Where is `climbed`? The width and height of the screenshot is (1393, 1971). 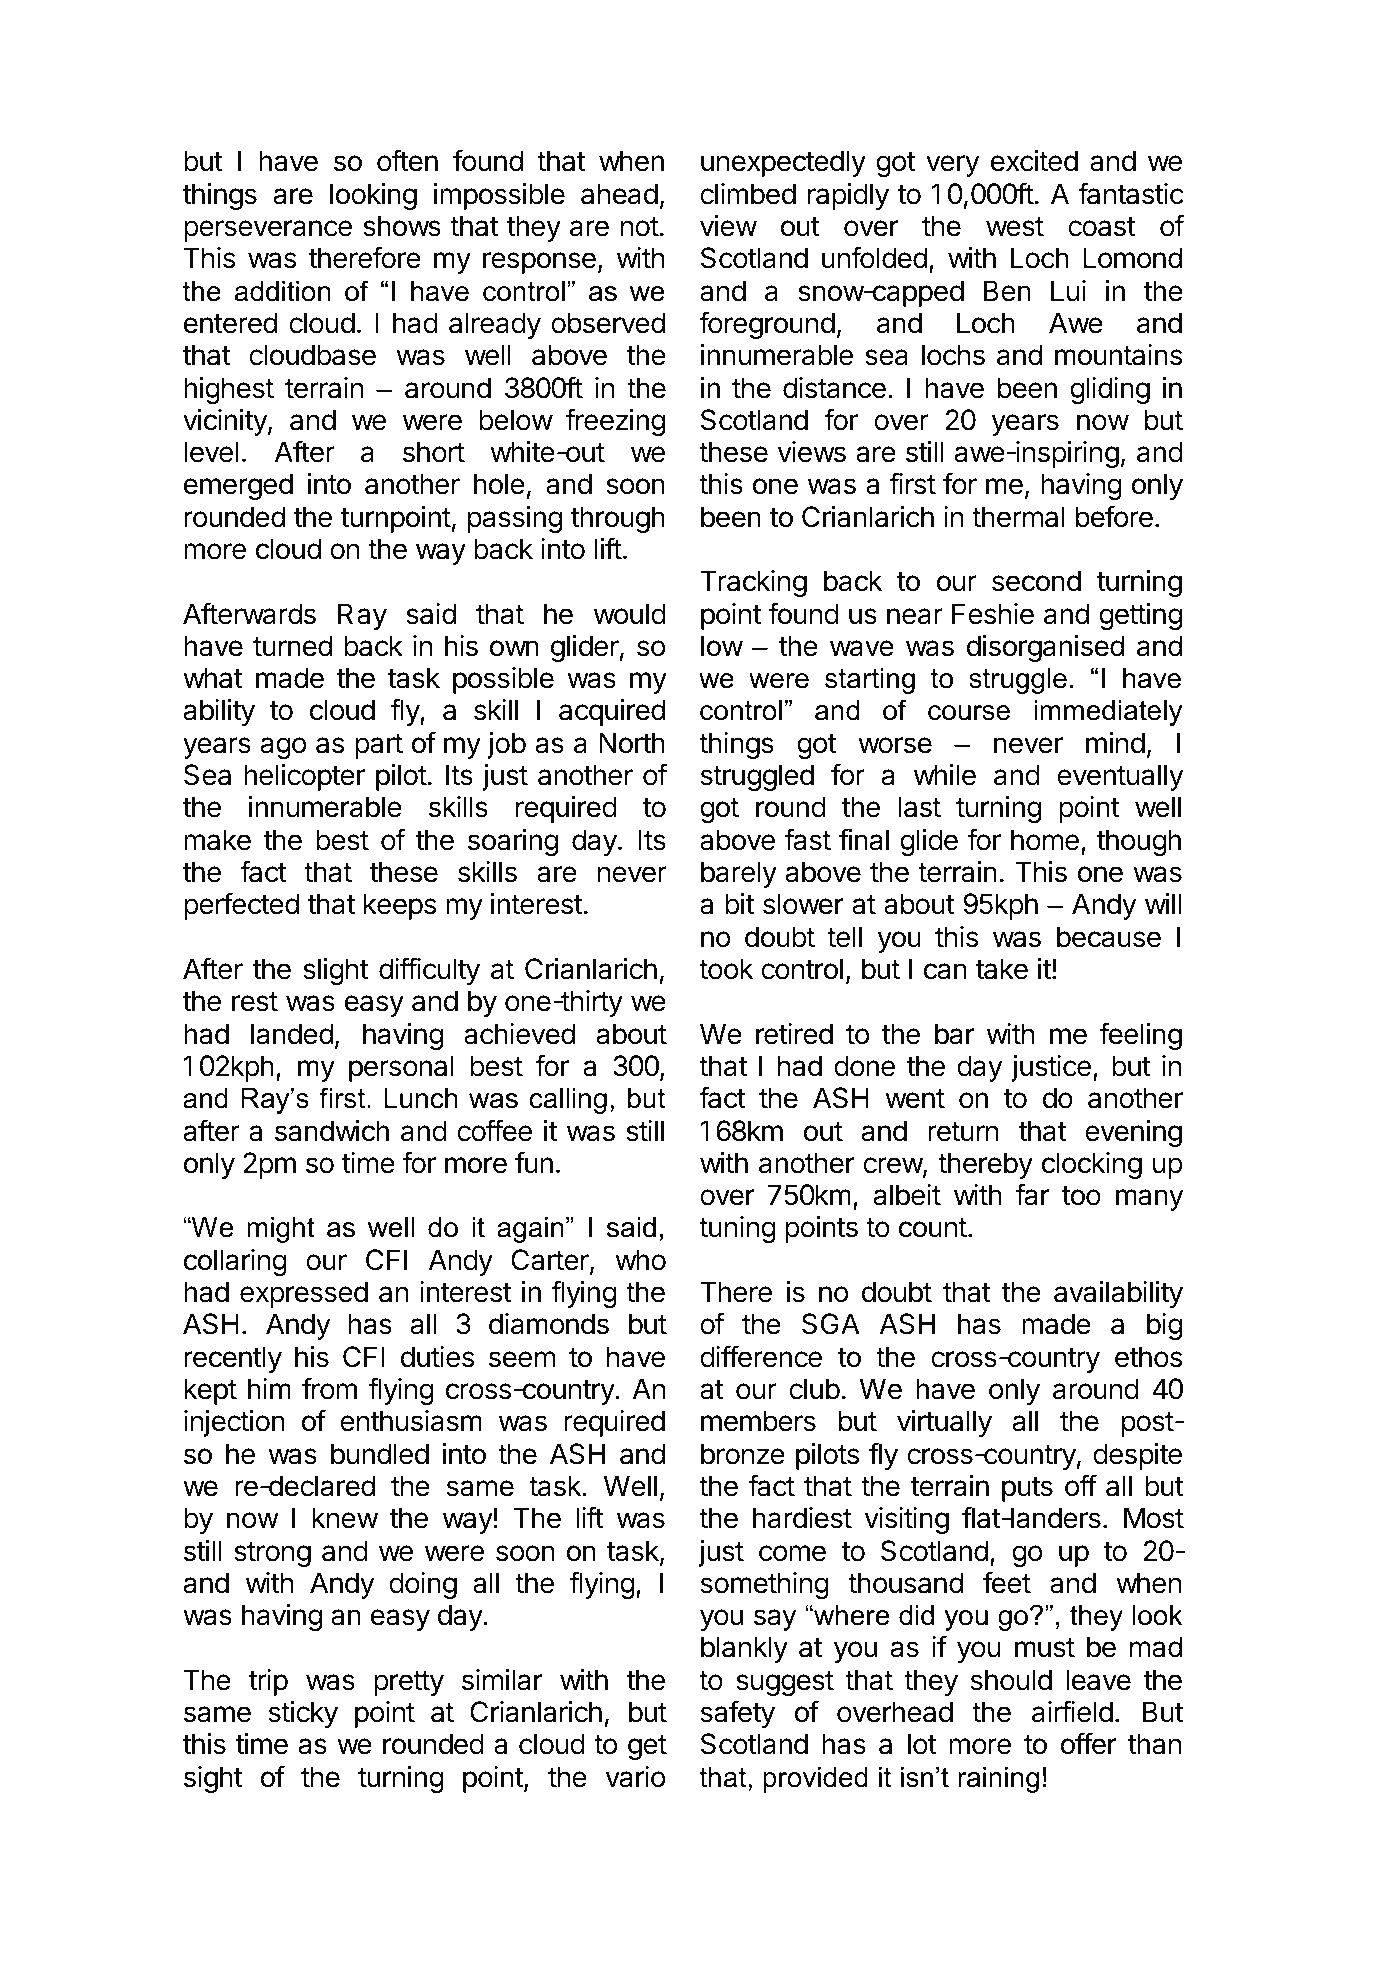
climbed is located at coordinates (748, 194).
